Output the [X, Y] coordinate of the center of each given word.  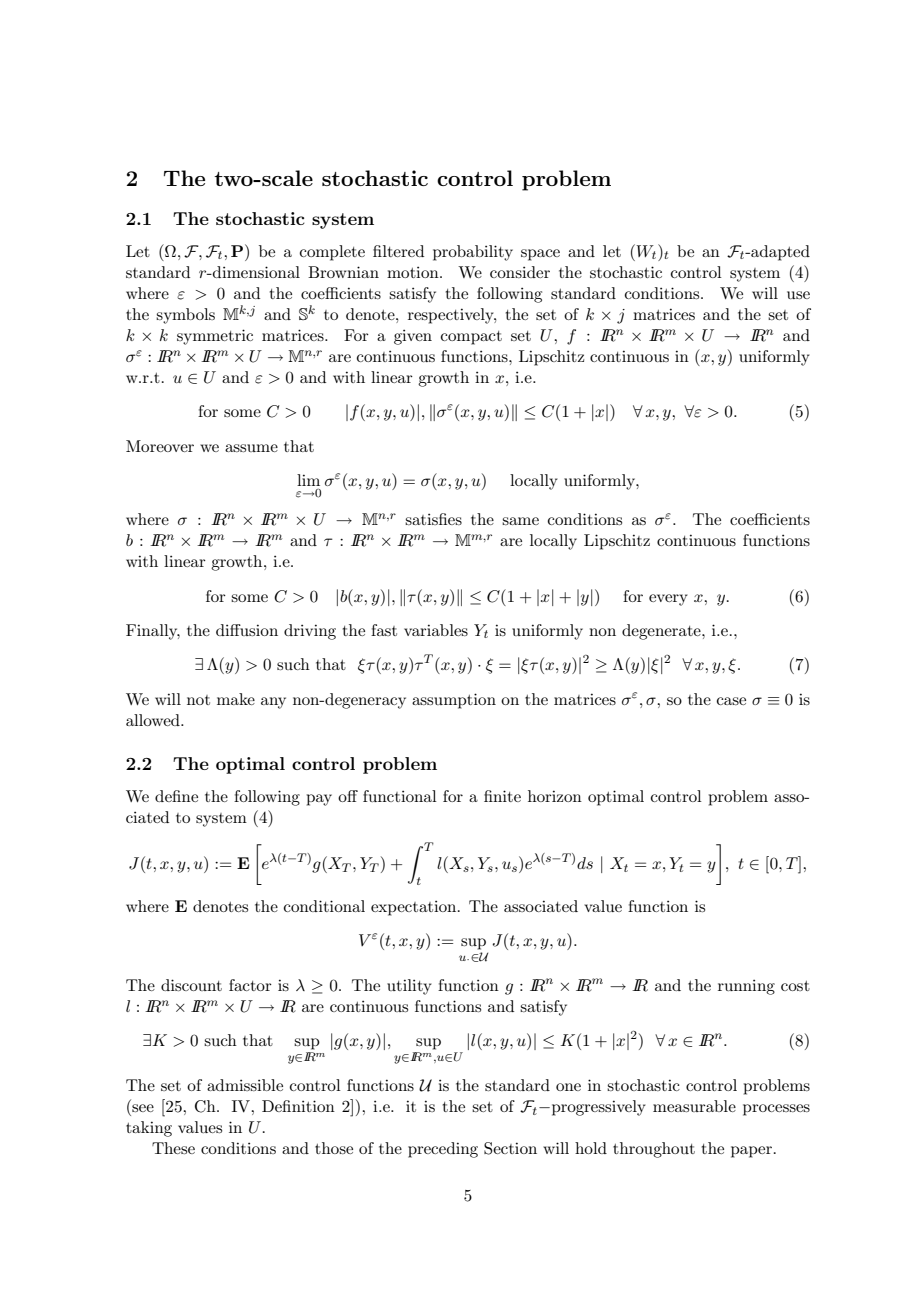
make [236, 699]
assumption [454, 701]
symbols [185, 316]
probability [473, 253]
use [798, 295]
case [731, 701]
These [173, 1148]
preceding [443, 1150]
